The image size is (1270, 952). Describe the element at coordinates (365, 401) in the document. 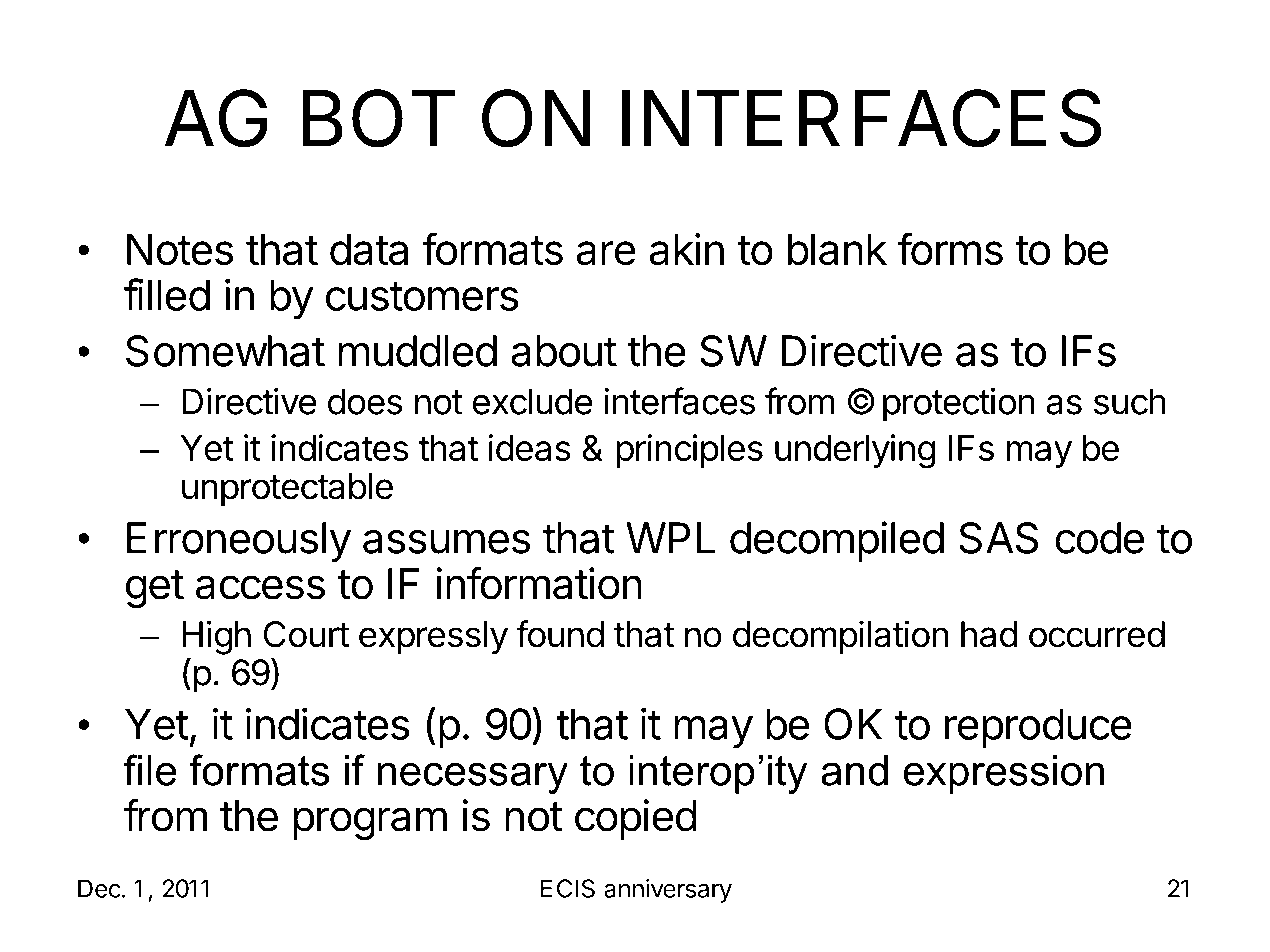

I see `does` at that location.
